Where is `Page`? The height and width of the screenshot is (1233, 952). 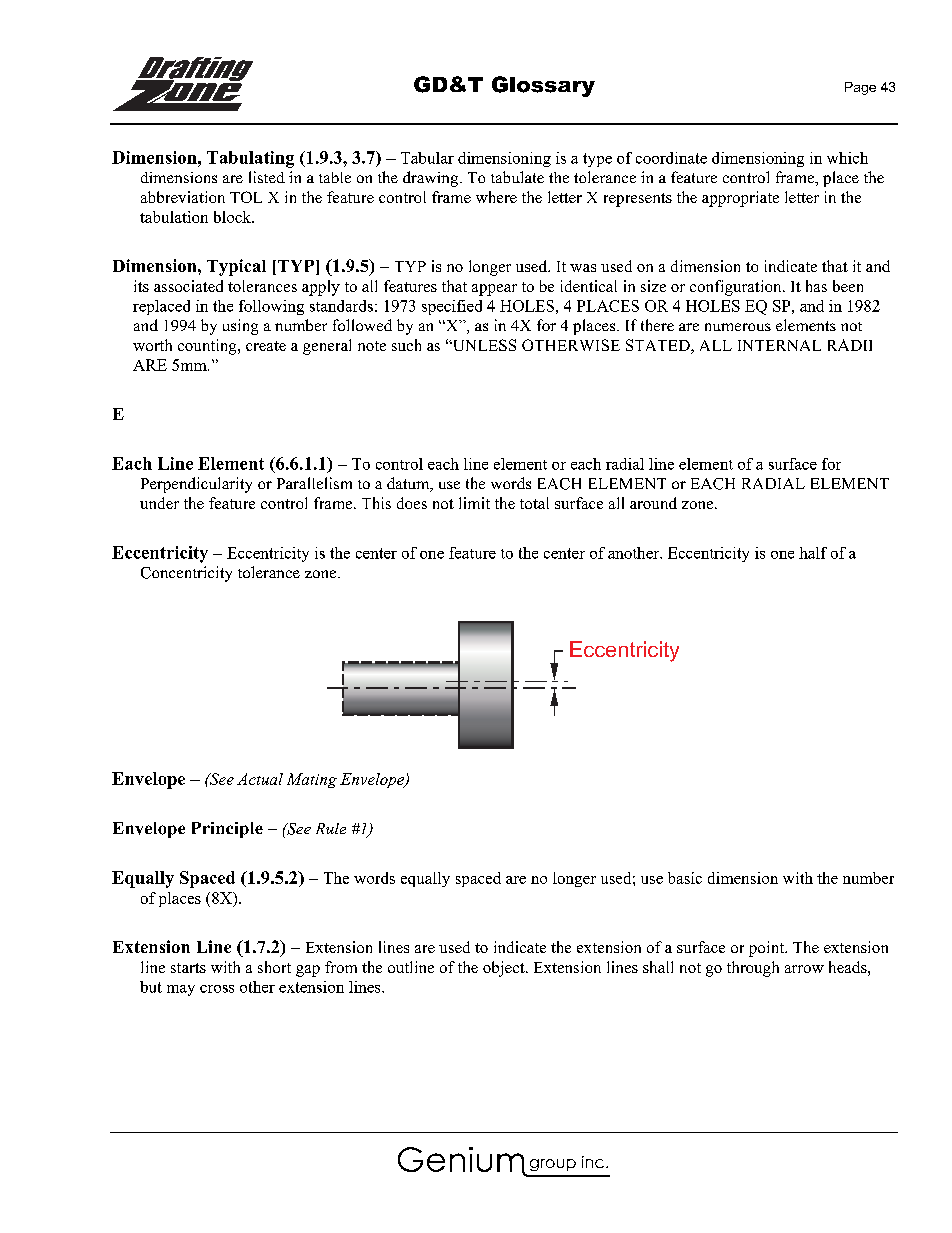
Page is located at coordinates (860, 88).
